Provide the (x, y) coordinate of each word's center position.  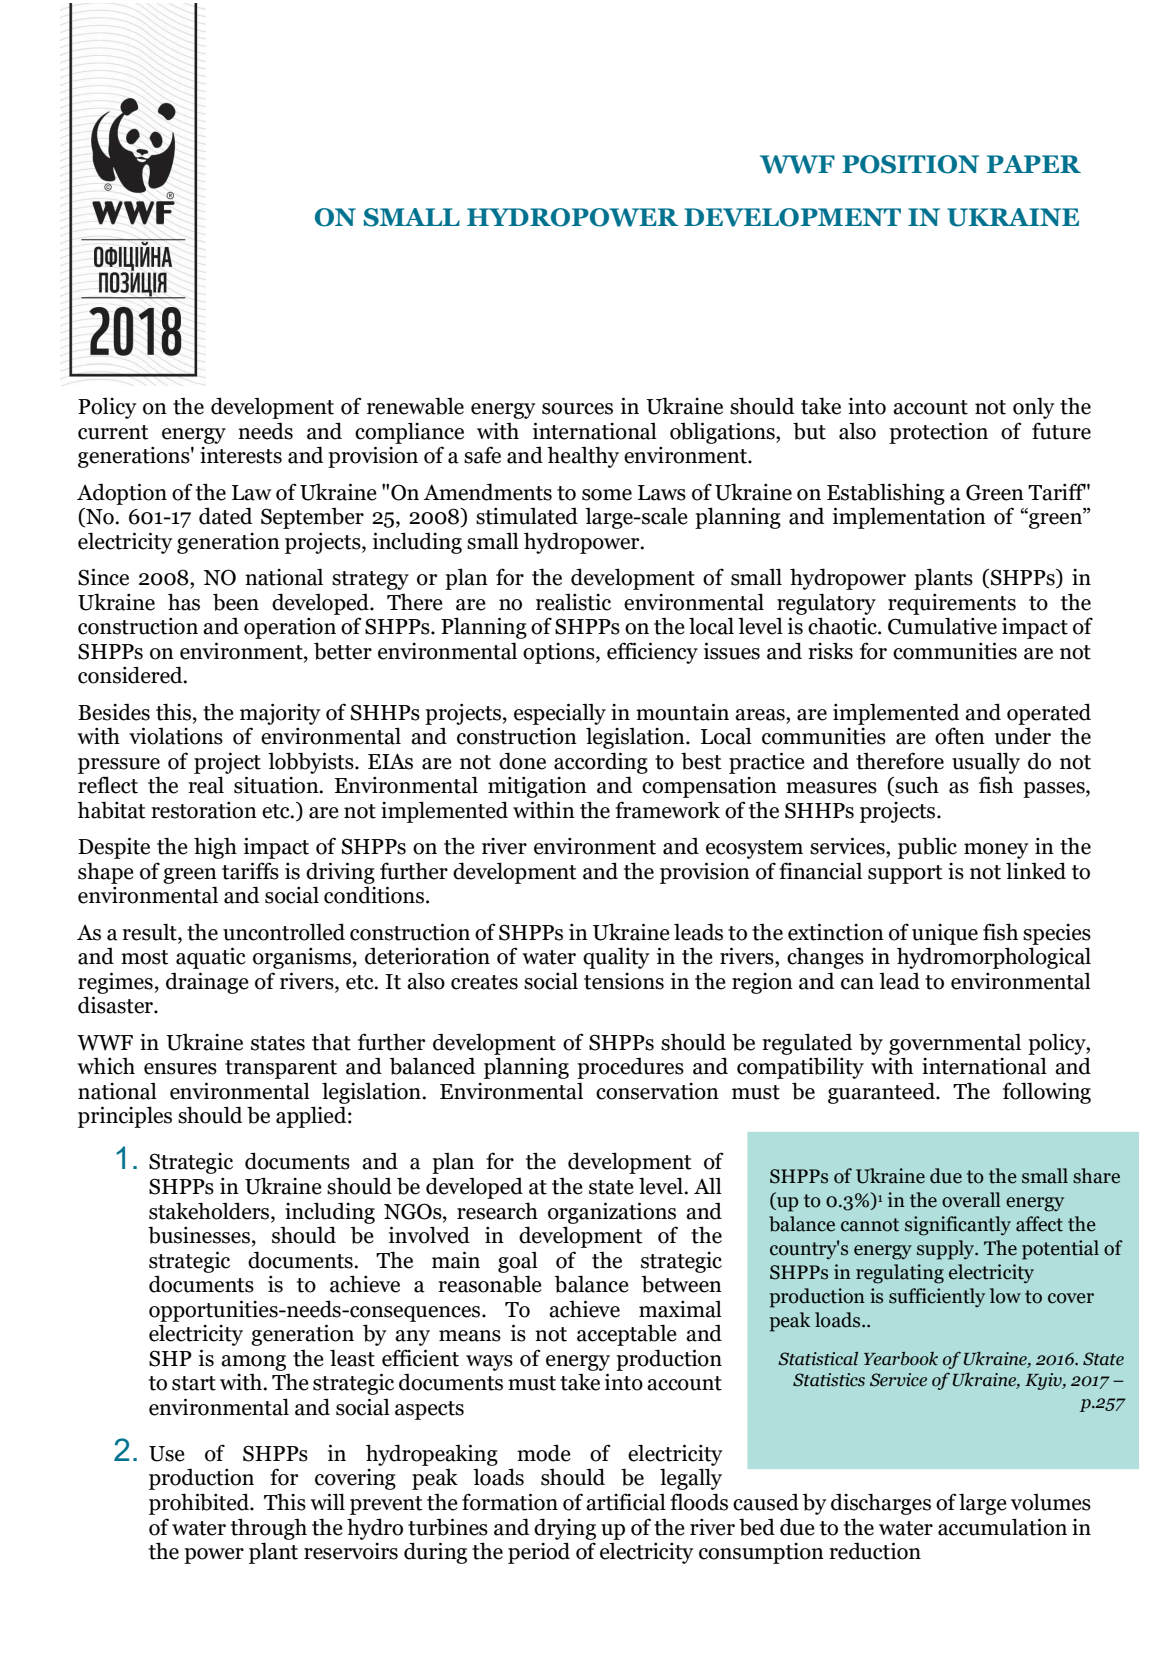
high (215, 848)
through (269, 1529)
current (113, 432)
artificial (626, 1502)
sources (577, 409)
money (996, 851)
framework (667, 810)
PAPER (1034, 164)
